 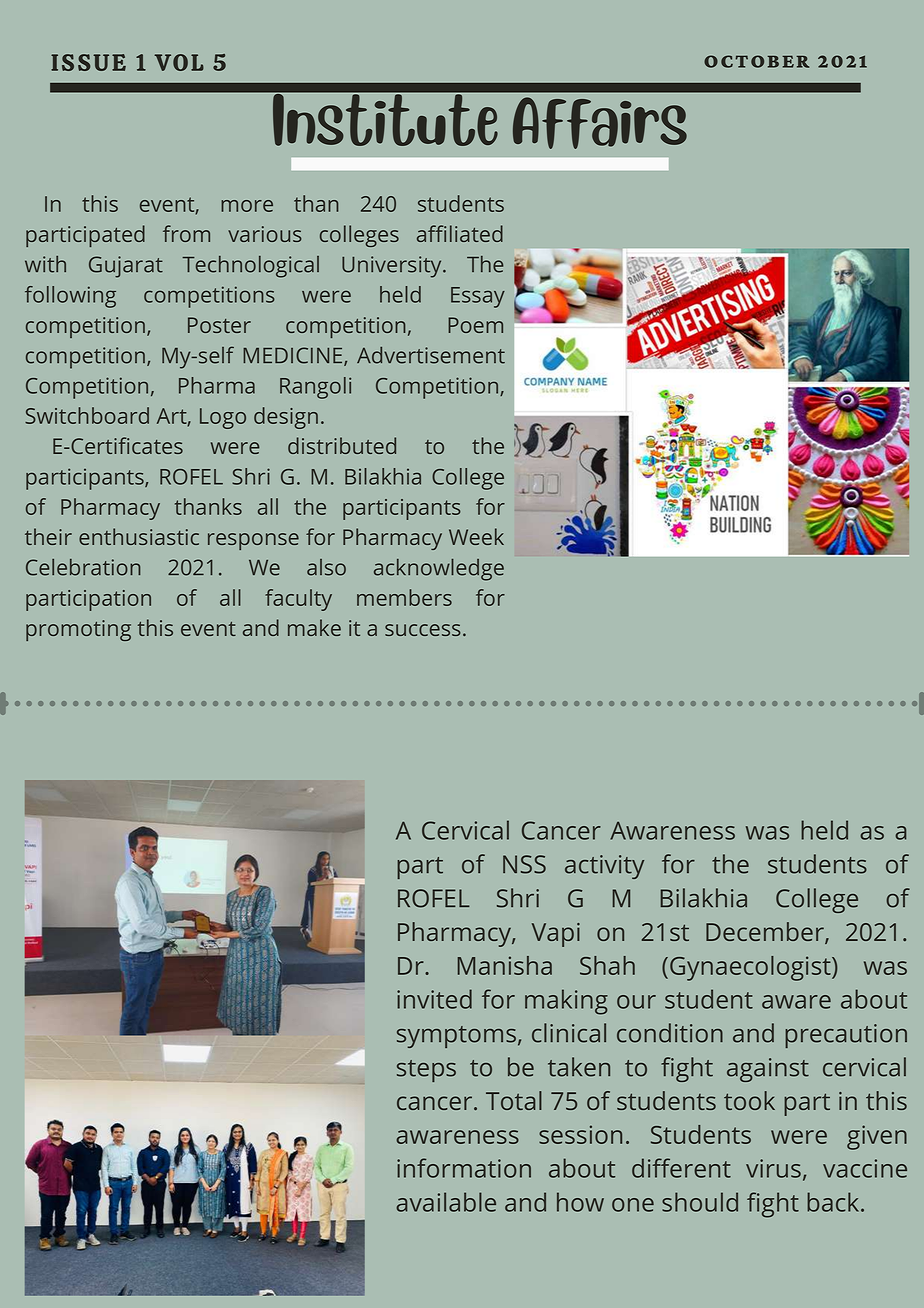 I want to click on available, so click(x=446, y=1202).
